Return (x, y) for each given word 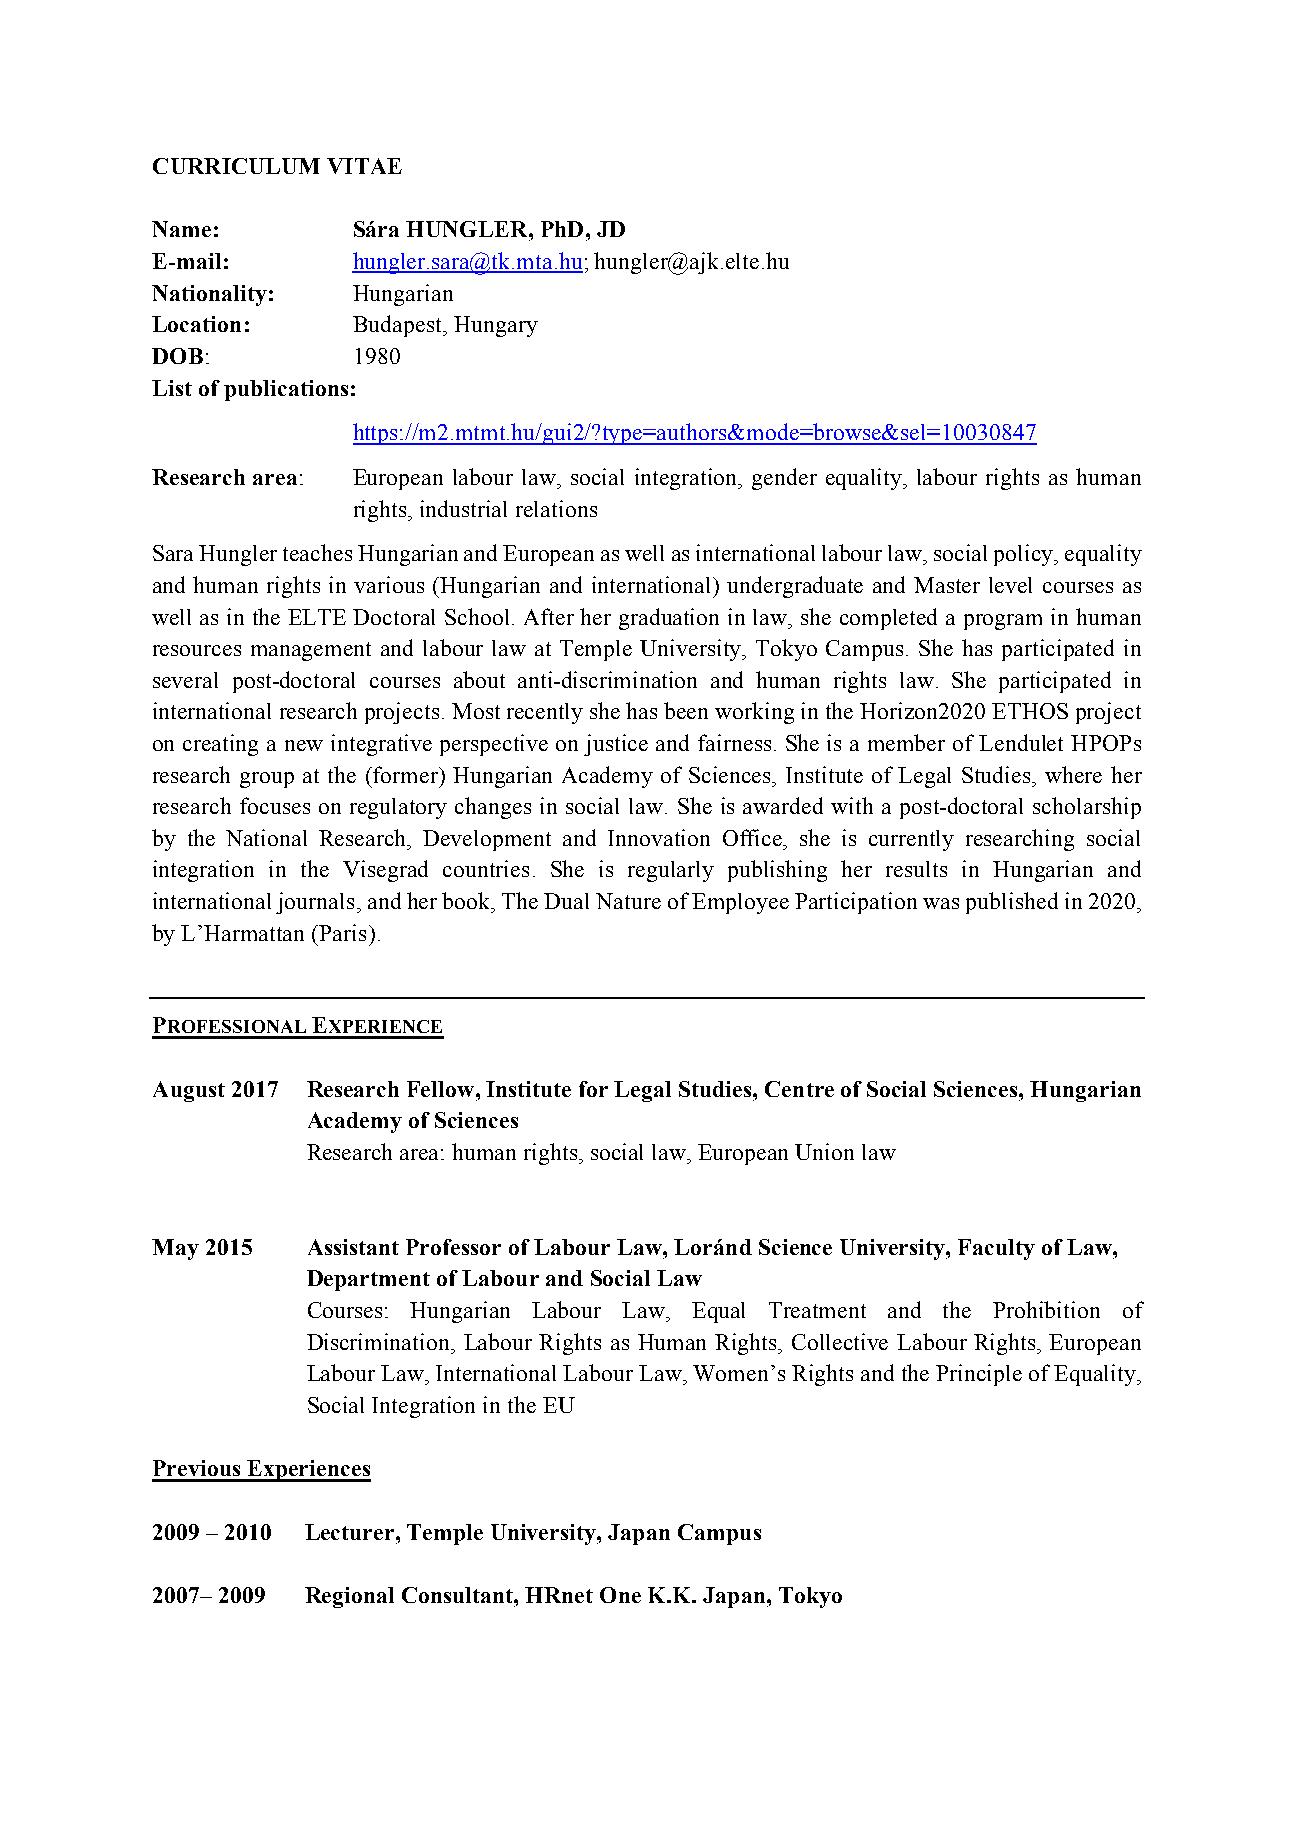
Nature (628, 901)
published (1012, 903)
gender (784, 479)
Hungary (496, 326)
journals (315, 903)
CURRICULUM (236, 166)
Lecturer (351, 1532)
